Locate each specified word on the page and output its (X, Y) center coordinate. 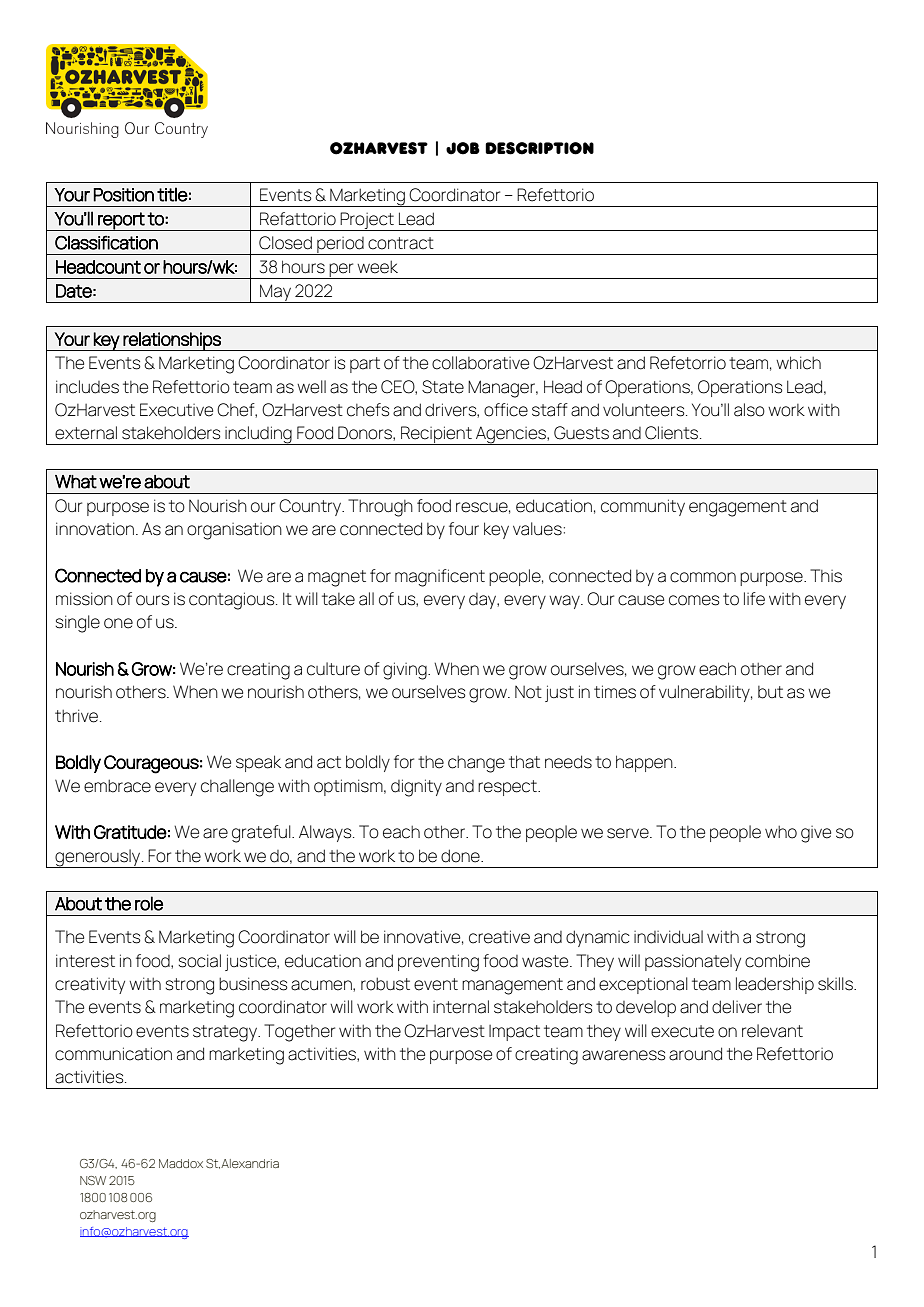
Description (539, 148)
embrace (117, 786)
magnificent (440, 578)
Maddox (181, 1163)
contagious (233, 601)
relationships (172, 341)
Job (463, 148)
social (200, 961)
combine (777, 961)
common (703, 577)
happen (645, 763)
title (172, 194)
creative (499, 937)
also (749, 410)
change (476, 764)
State (443, 387)
